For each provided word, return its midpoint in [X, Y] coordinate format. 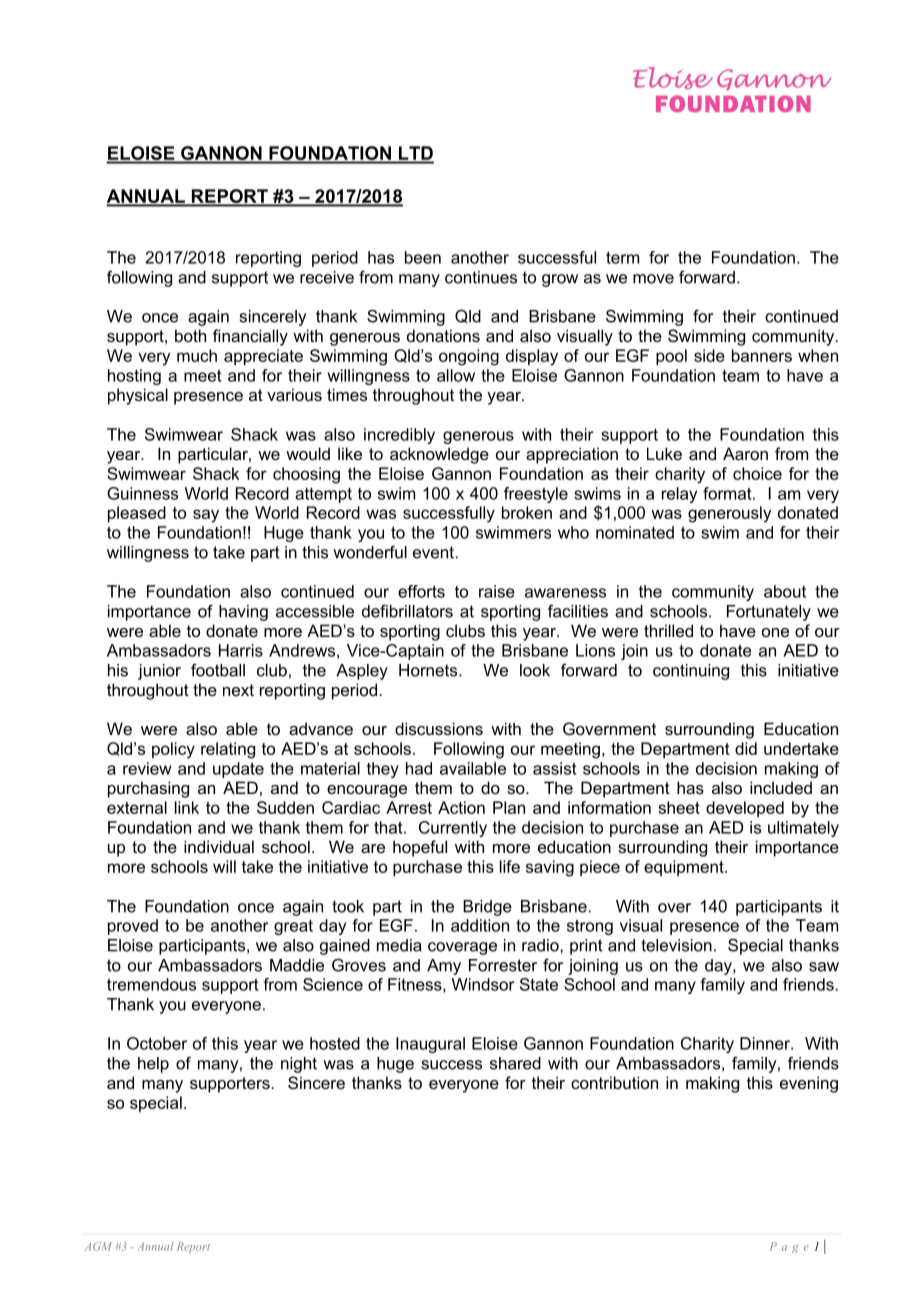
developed [745, 809]
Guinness [142, 493]
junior [159, 672]
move [653, 279]
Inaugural [430, 1045]
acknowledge [439, 455]
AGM [98, 1246]
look [535, 670]
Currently [453, 829]
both [190, 335]
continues [481, 277]
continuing [691, 672]
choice [757, 473]
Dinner [766, 1043]
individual [219, 846]
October [157, 1043]
